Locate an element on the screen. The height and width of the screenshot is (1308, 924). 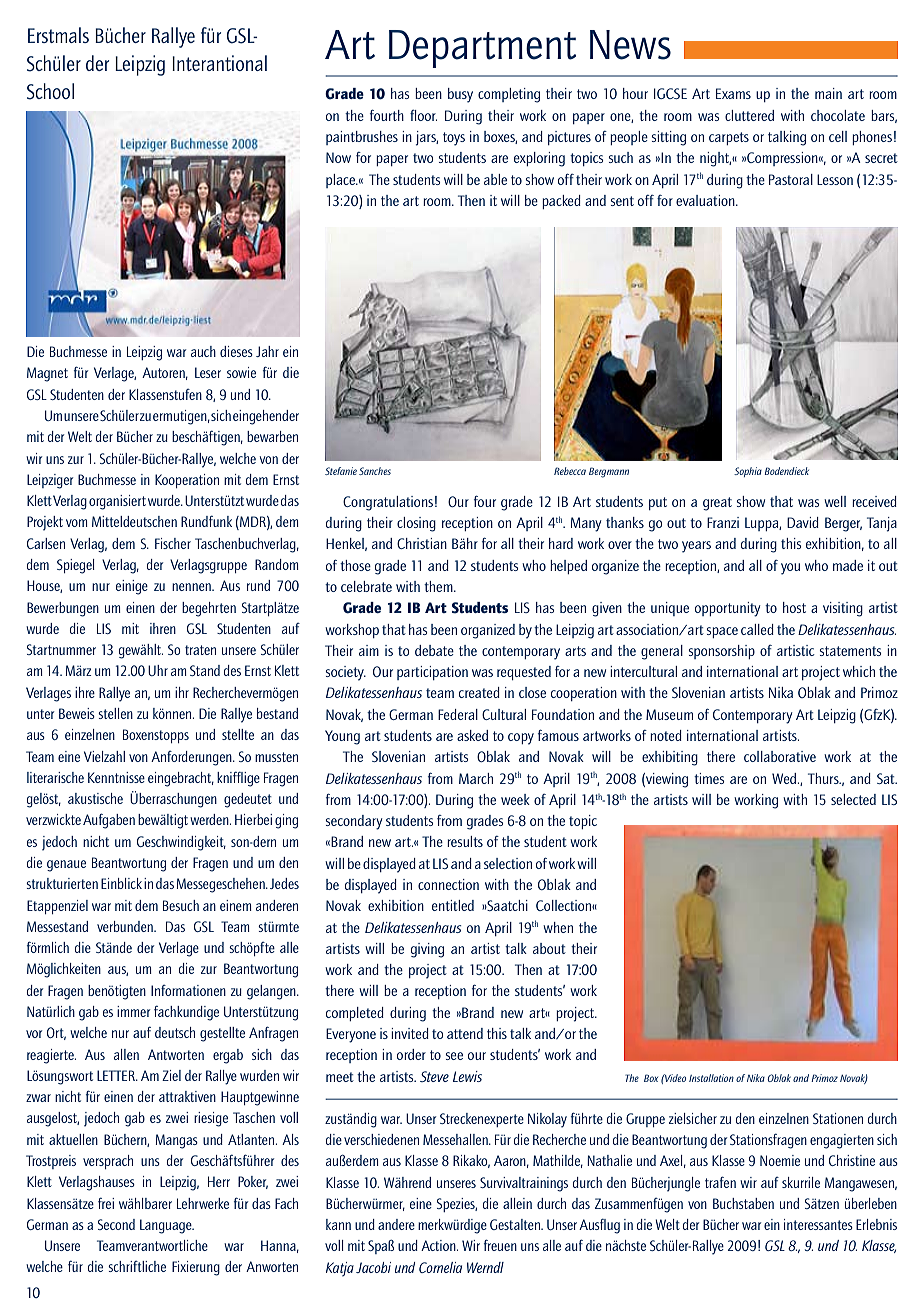
busy is located at coordinates (460, 95).
